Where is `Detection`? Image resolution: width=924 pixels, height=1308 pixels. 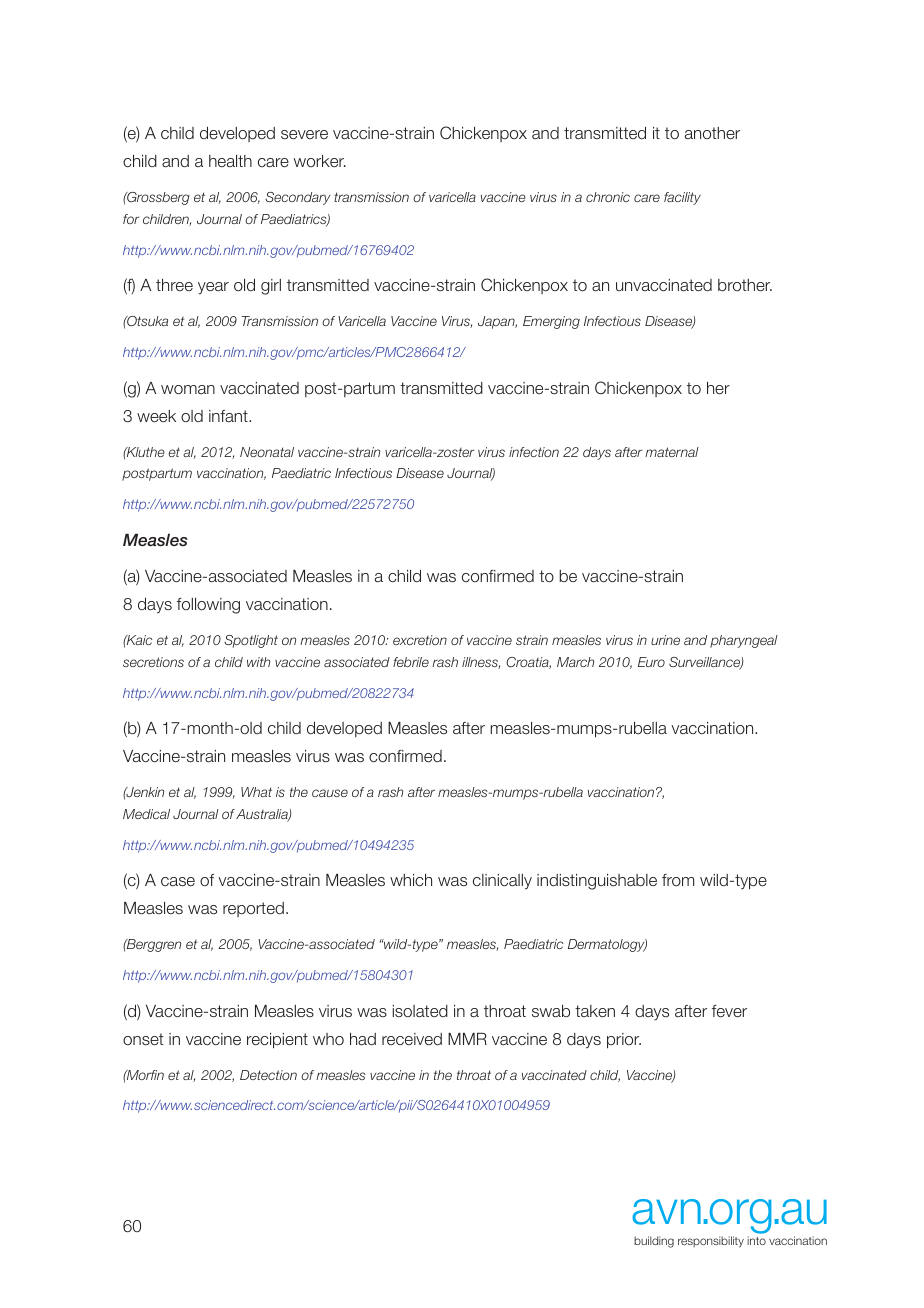 Detection is located at coordinates (268, 1075).
